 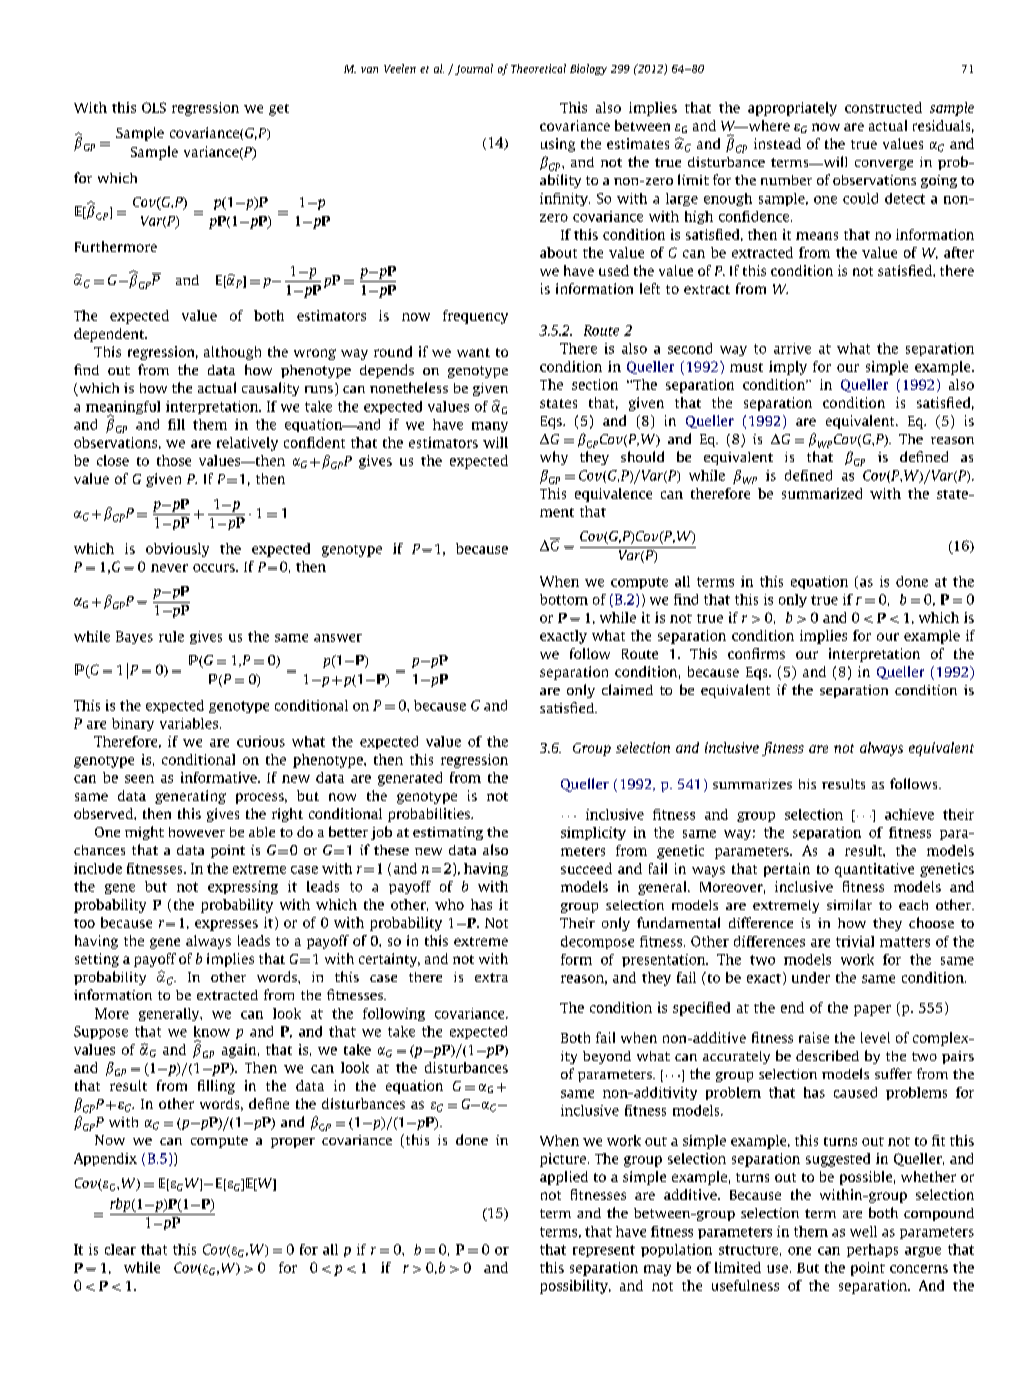 What do you see at coordinates (490, 427) in the screenshot?
I see `many` at bounding box center [490, 427].
